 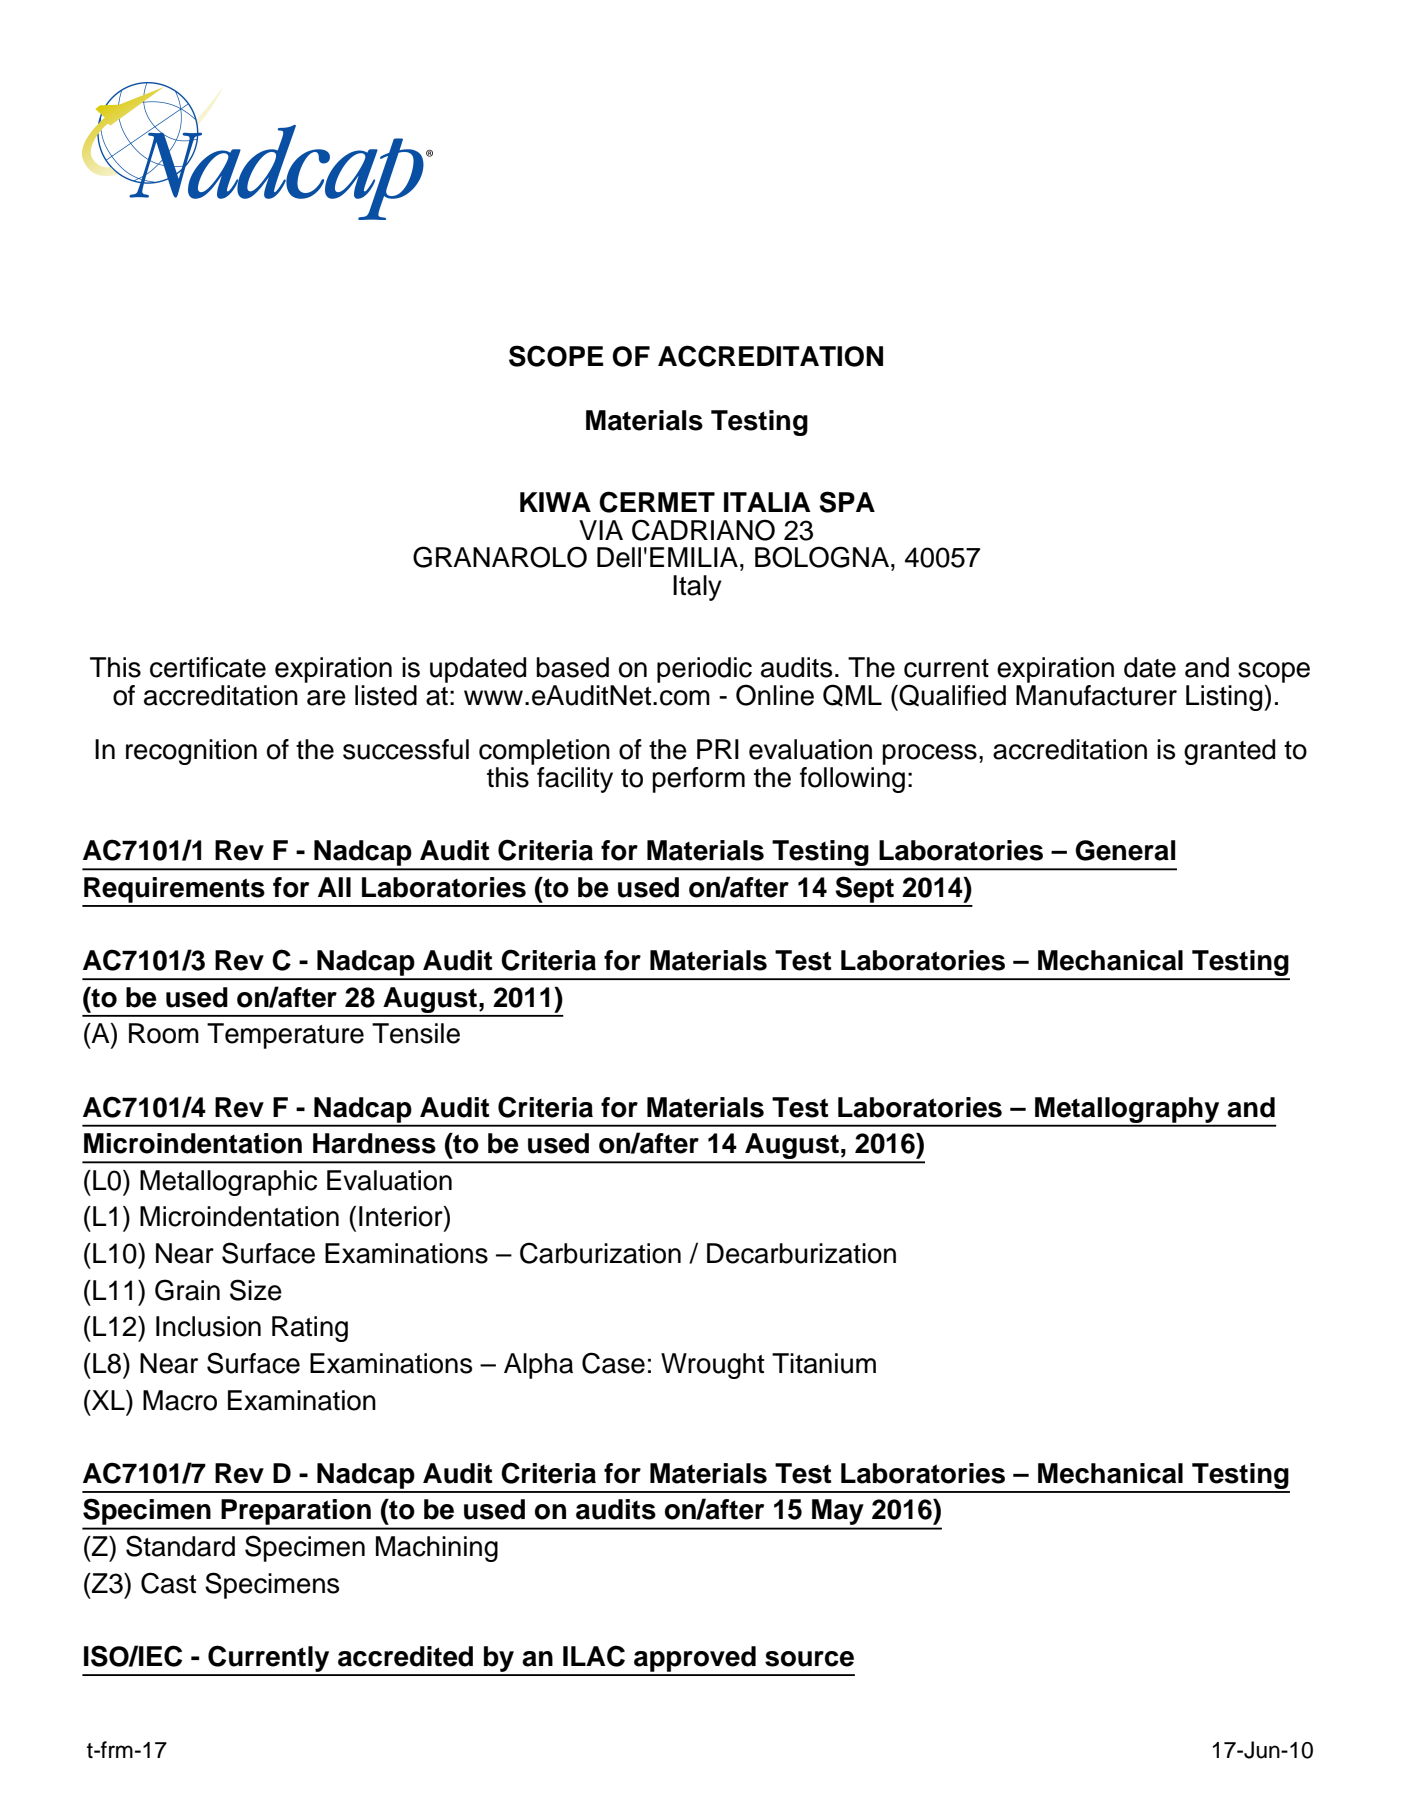 I want to click on certificate, so click(x=208, y=667).
